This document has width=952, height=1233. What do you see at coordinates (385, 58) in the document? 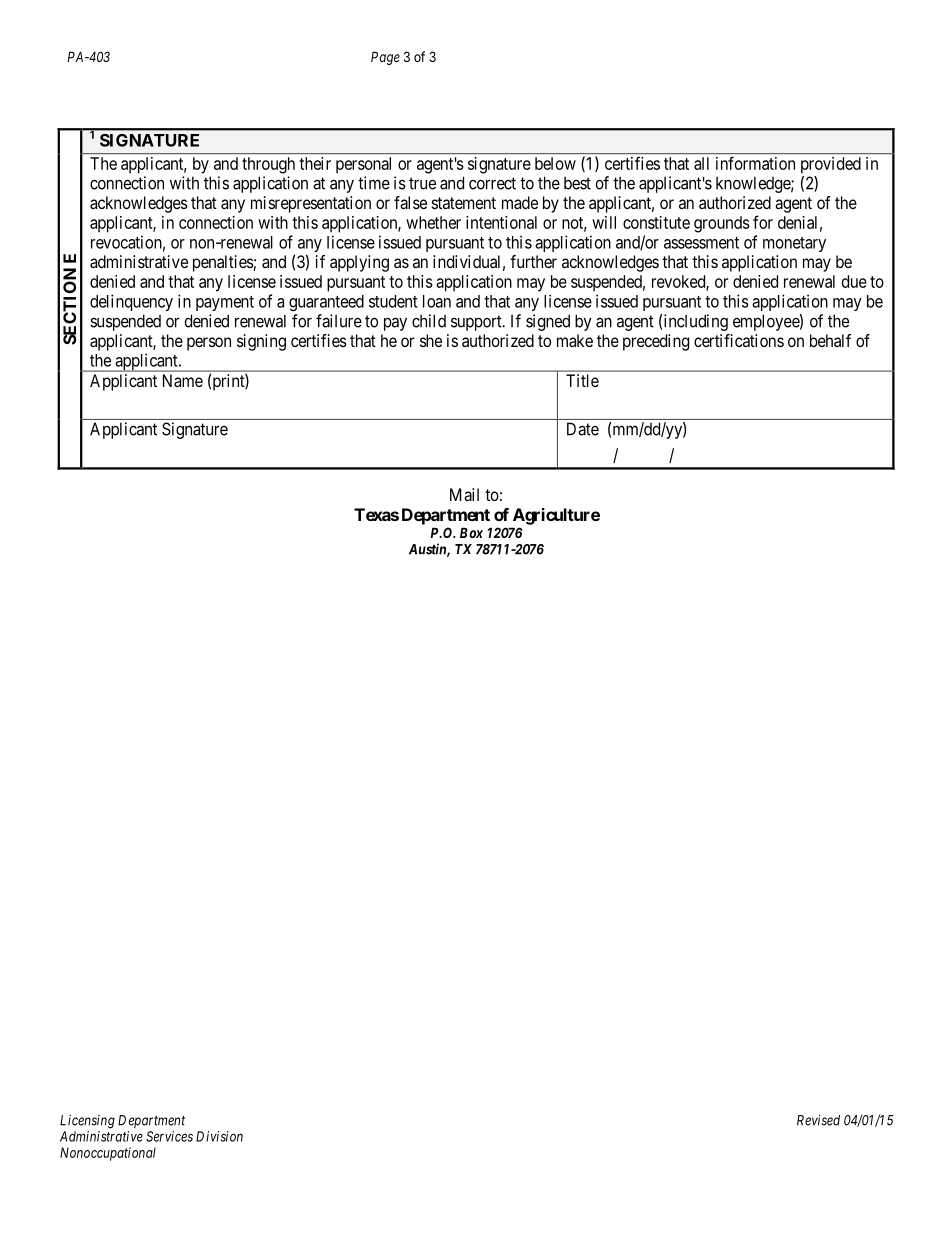
I see `Page` at bounding box center [385, 58].
